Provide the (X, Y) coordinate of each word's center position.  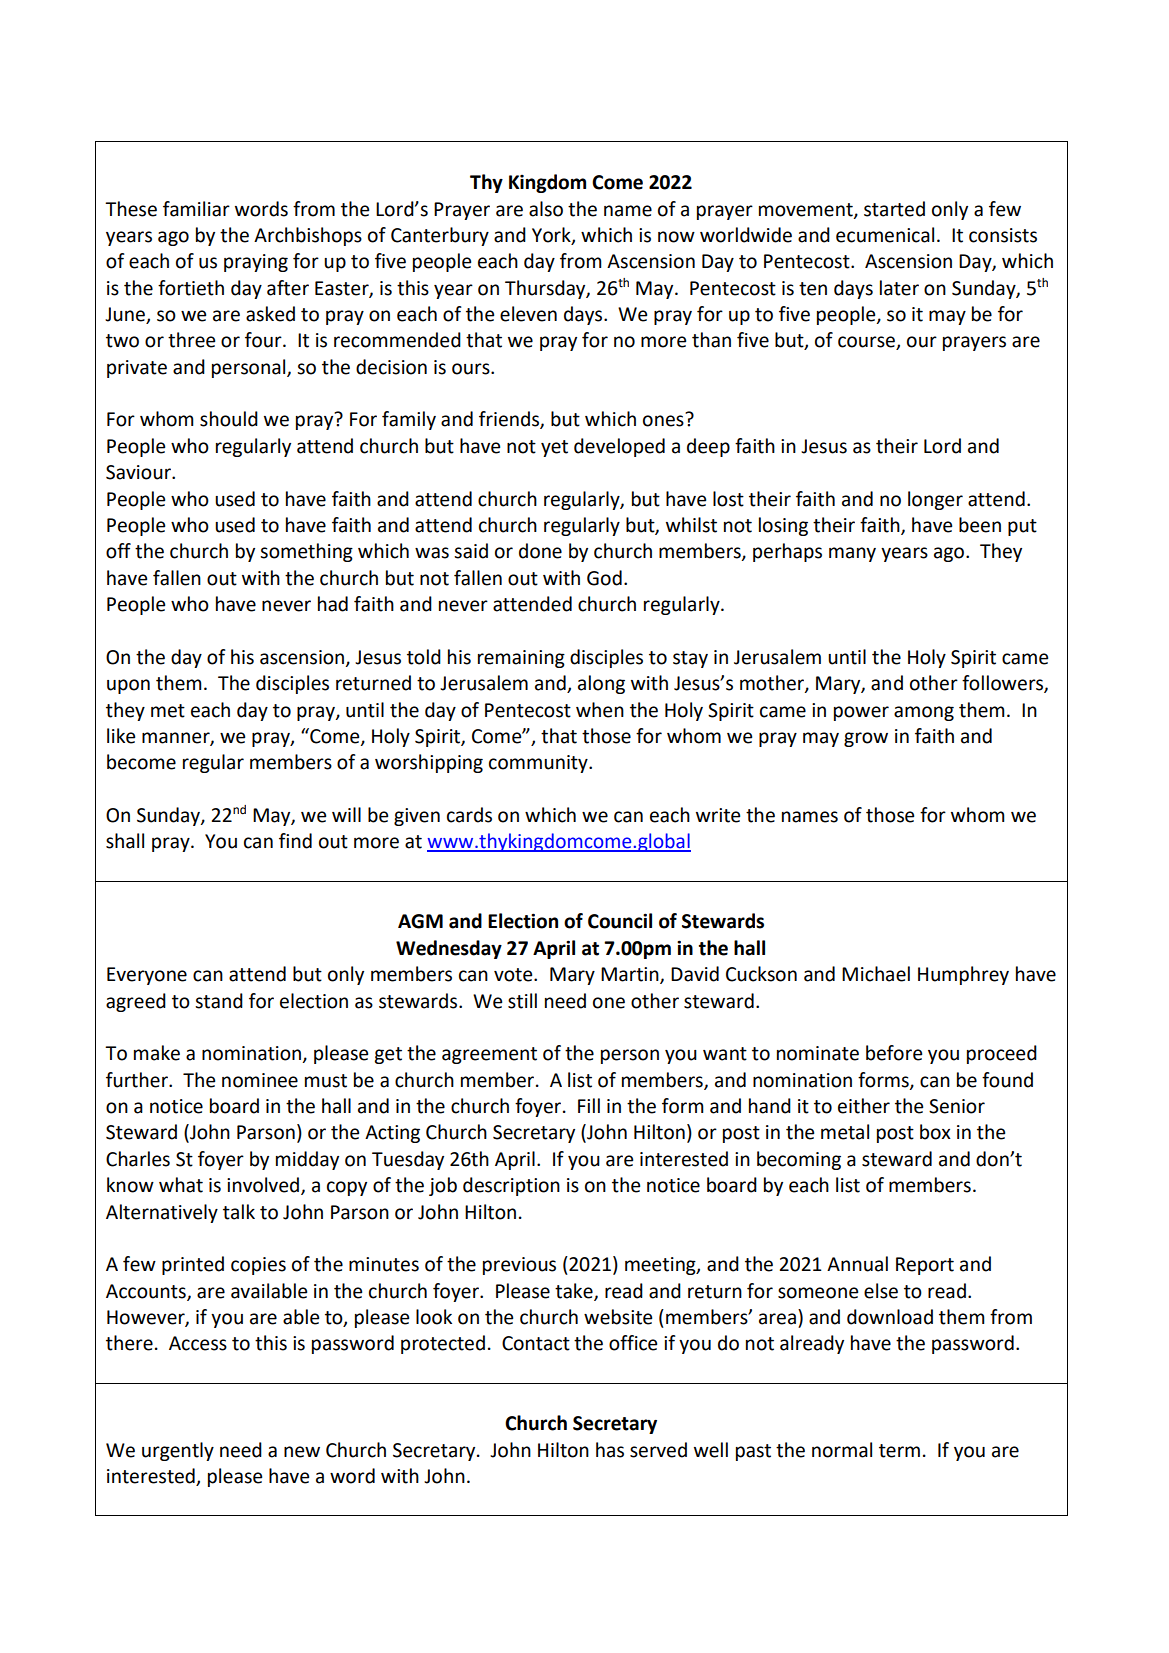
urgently (178, 1451)
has (610, 1450)
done (540, 551)
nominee (260, 1080)
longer (935, 500)
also (546, 209)
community (539, 764)
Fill (589, 1105)
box (935, 1132)
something (306, 552)
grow (866, 739)
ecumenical (885, 235)
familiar (196, 209)
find (295, 841)
